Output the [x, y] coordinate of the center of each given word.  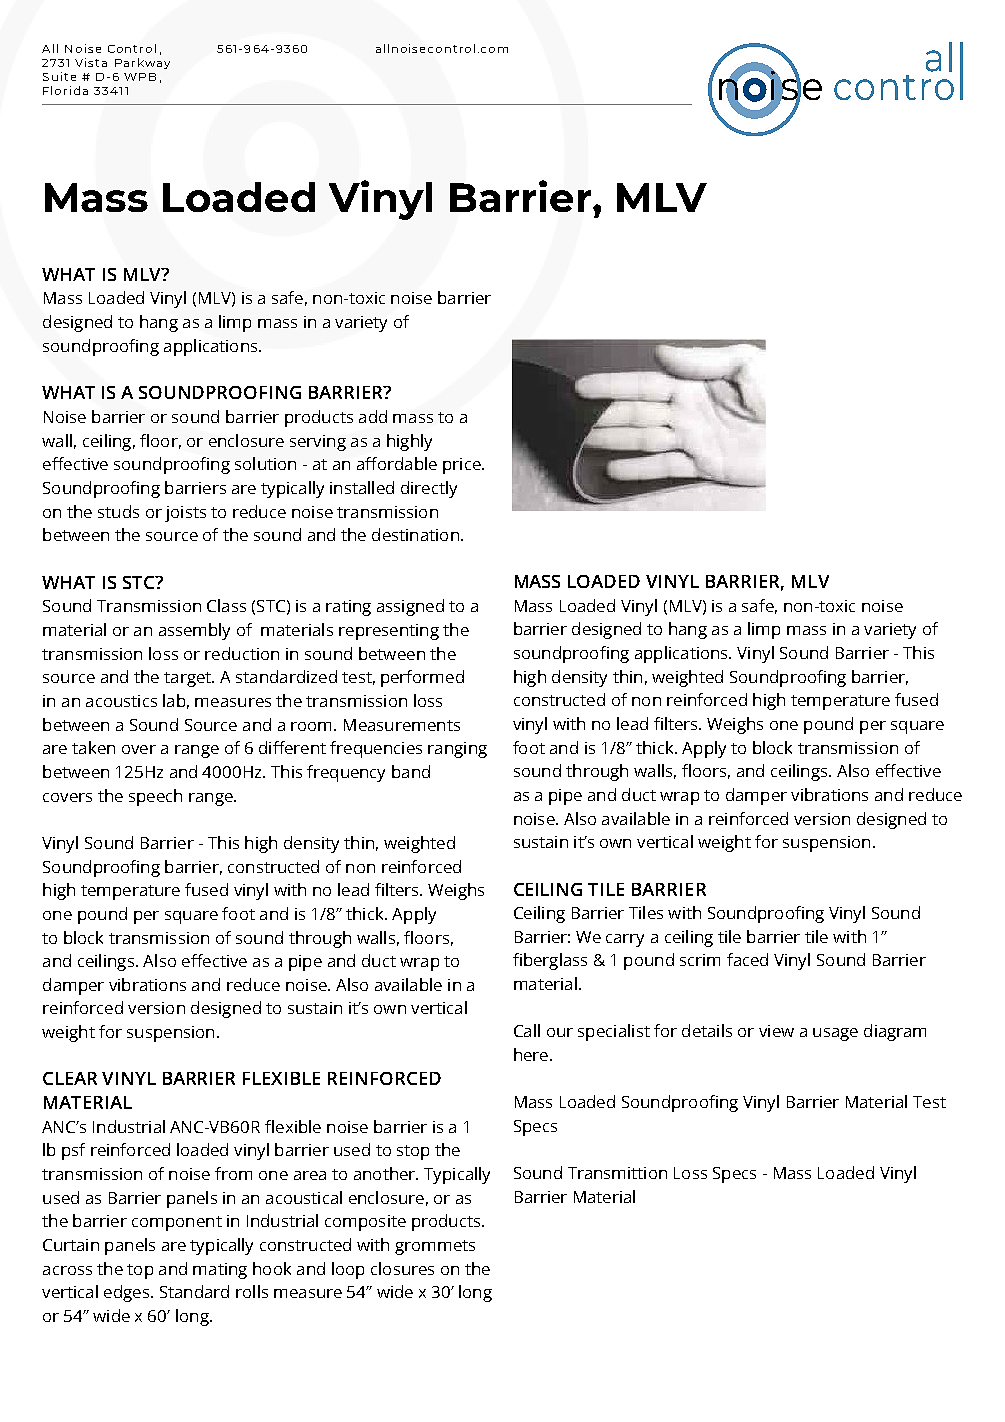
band [411, 771]
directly [429, 489]
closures [402, 1268]
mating [220, 1271]
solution [265, 463]
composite [365, 1223]
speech [155, 797]
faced [747, 959]
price [463, 466]
